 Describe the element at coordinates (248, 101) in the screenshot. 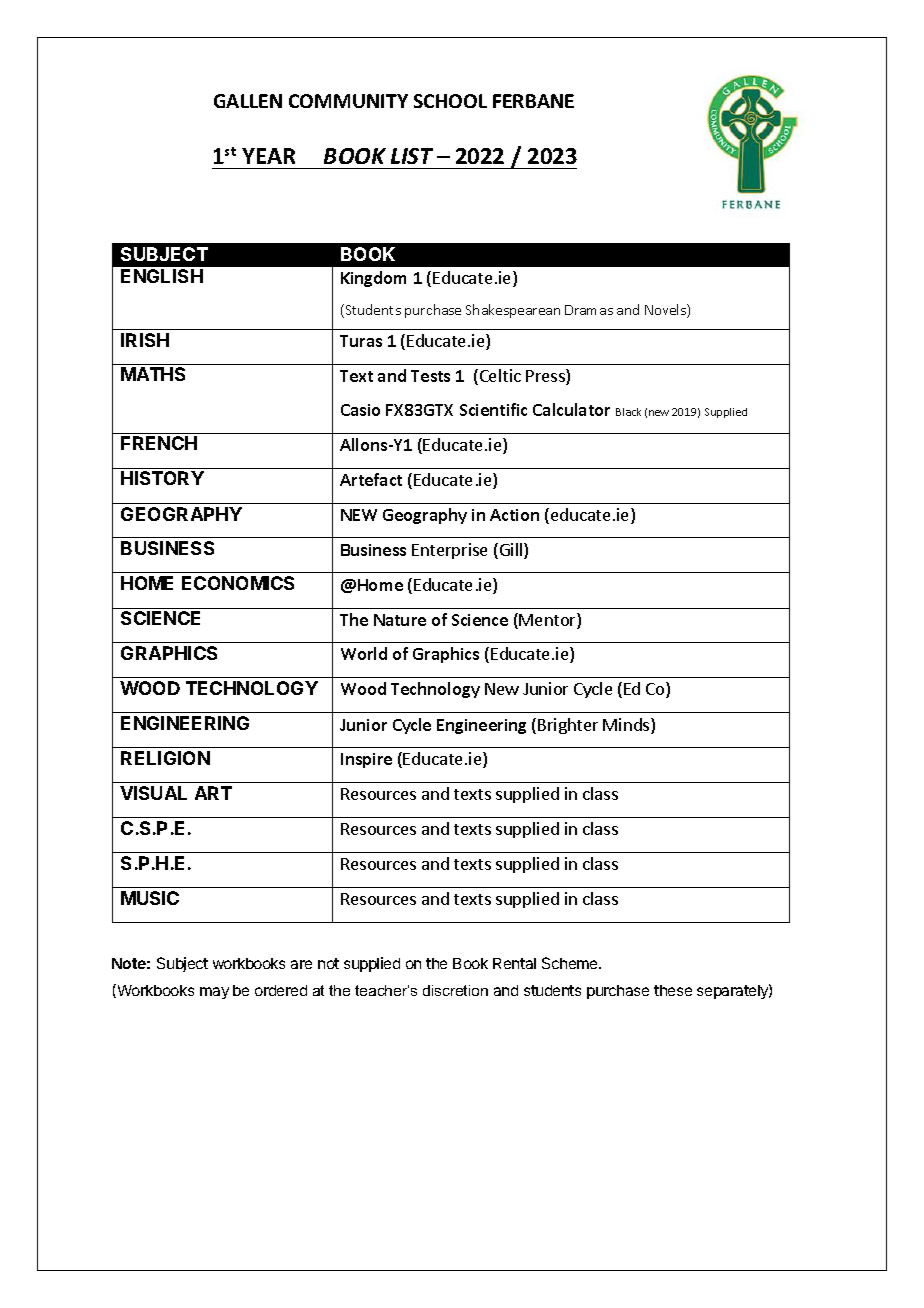

I see `GALLEN` at that location.
